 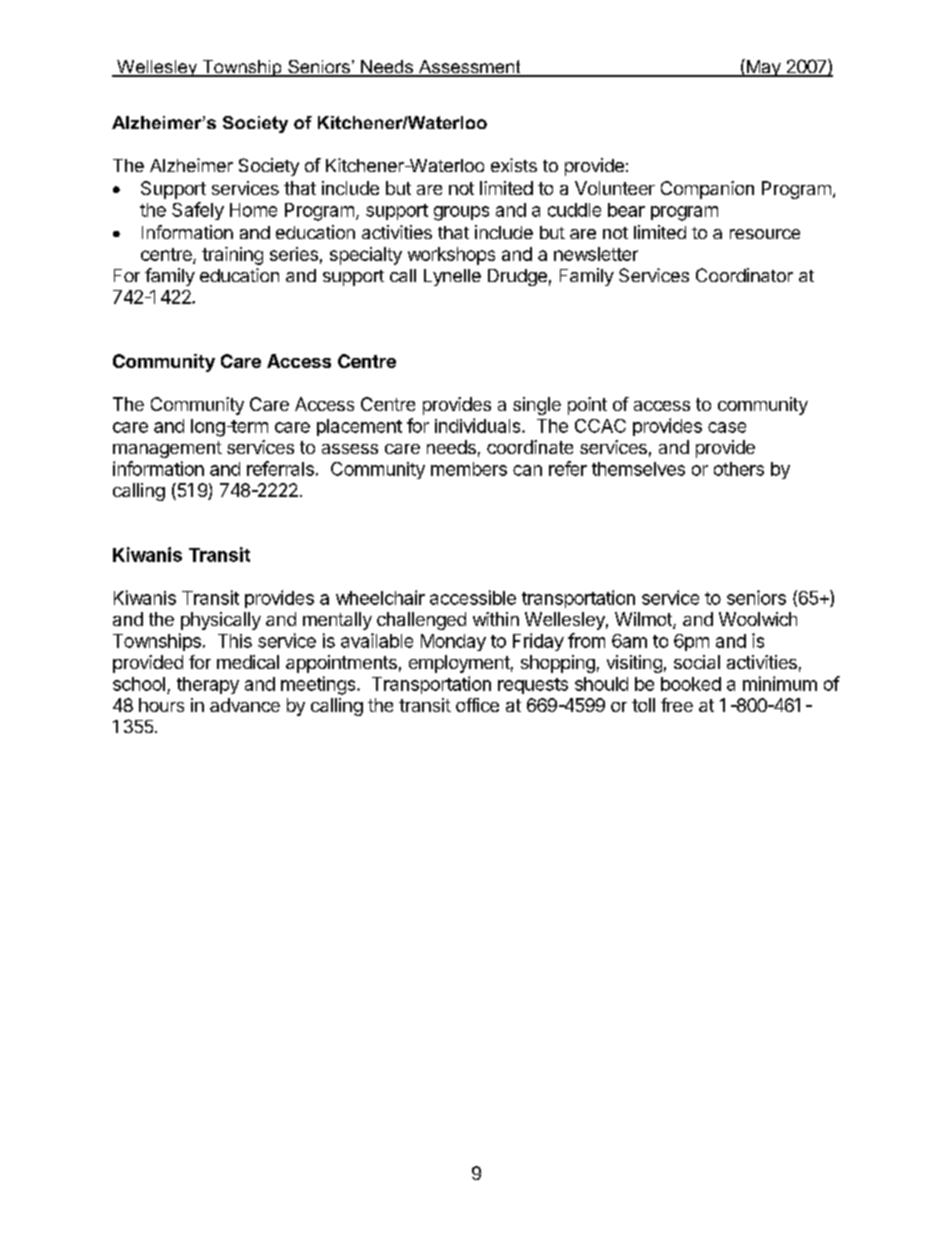 What do you see at coordinates (763, 68) in the screenshot?
I see `May` at bounding box center [763, 68].
